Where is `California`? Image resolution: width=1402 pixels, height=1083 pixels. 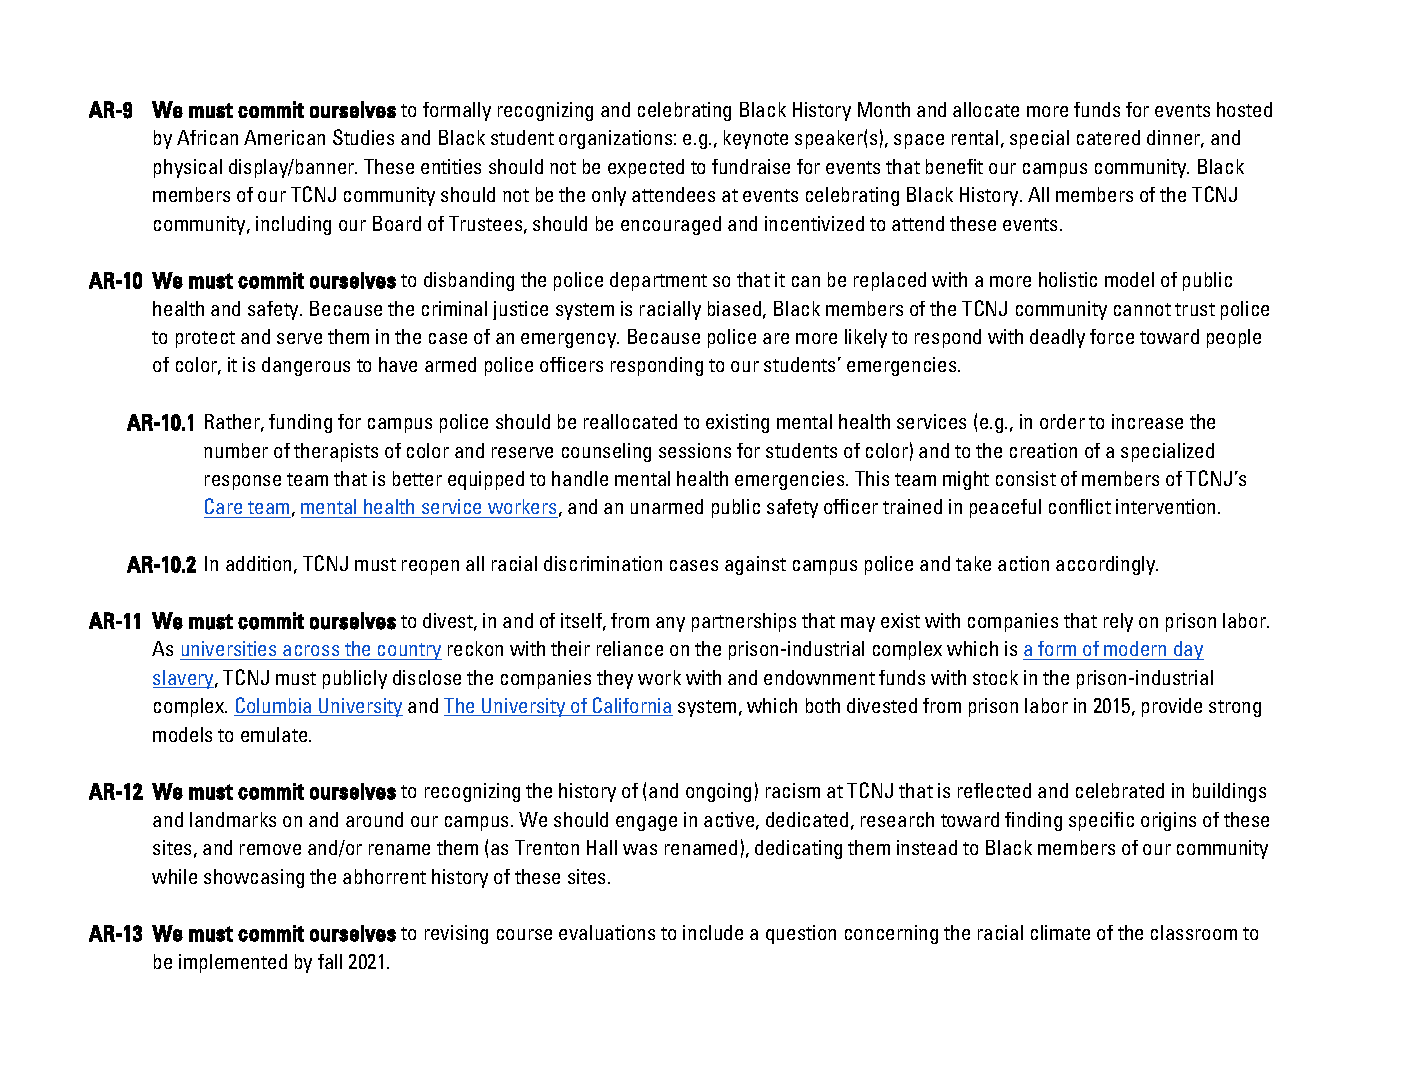
California is located at coordinates (632, 706).
